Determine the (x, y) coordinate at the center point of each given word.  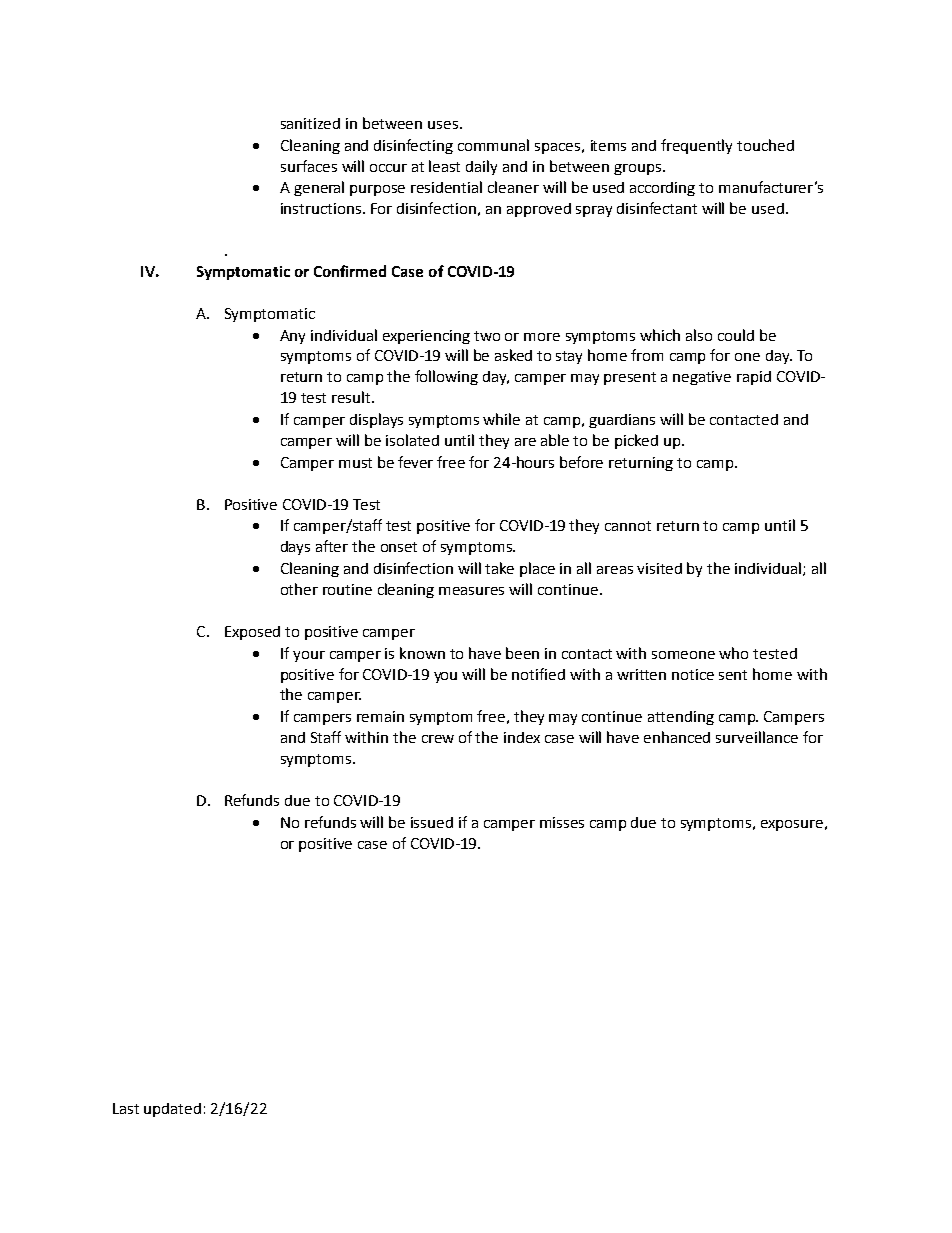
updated (172, 1110)
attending (681, 718)
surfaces (309, 166)
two (487, 336)
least (444, 166)
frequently (696, 146)
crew (438, 739)
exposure (792, 825)
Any (292, 337)
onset (399, 547)
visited (659, 568)
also (699, 335)
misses (562, 822)
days (295, 548)
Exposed (252, 633)
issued (432, 822)
